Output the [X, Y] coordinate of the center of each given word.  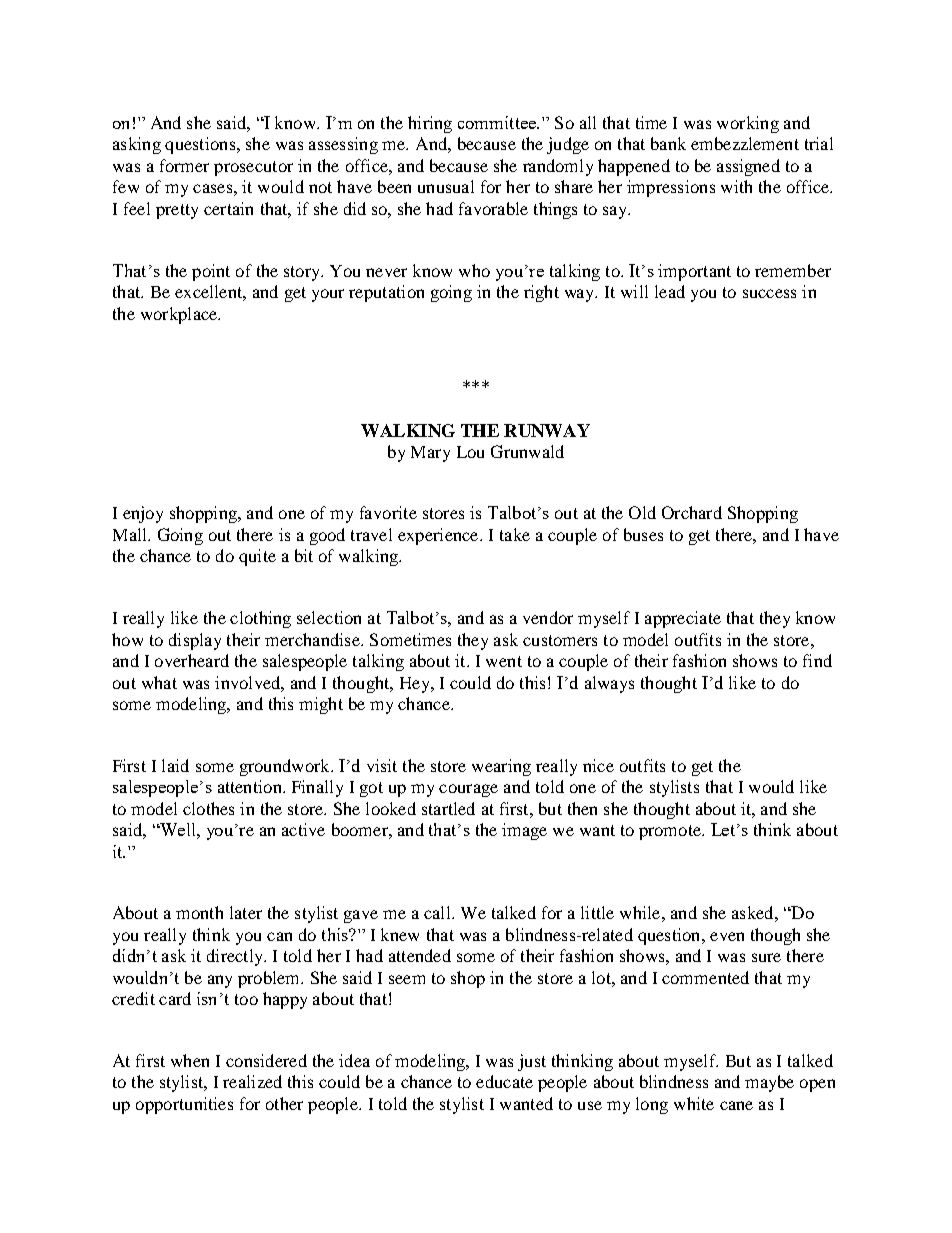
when [190, 1060]
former [184, 165]
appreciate [683, 619]
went [504, 661]
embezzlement [745, 143]
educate [504, 1081]
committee [498, 122]
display [195, 641]
